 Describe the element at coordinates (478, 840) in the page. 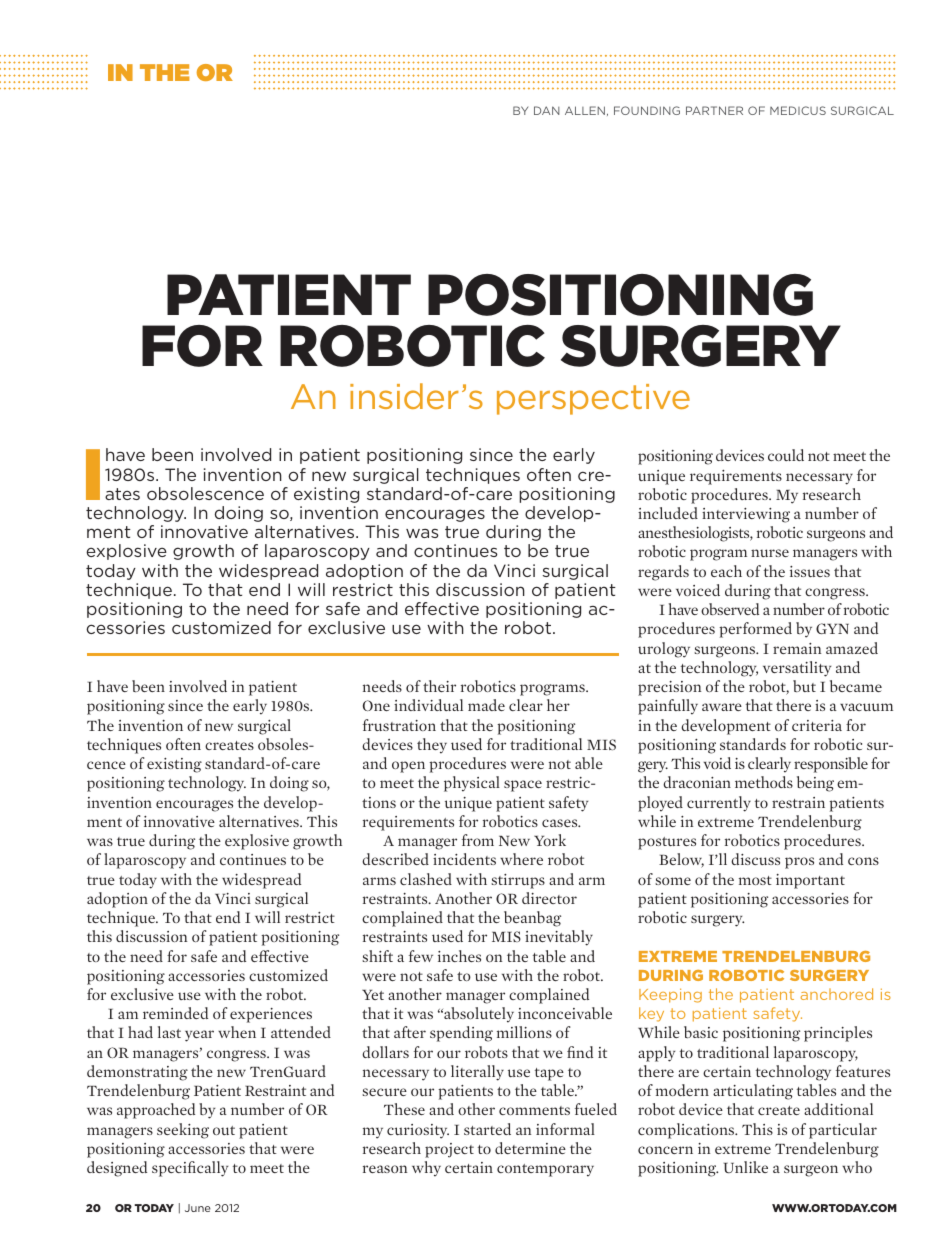

I see `from` at that location.
